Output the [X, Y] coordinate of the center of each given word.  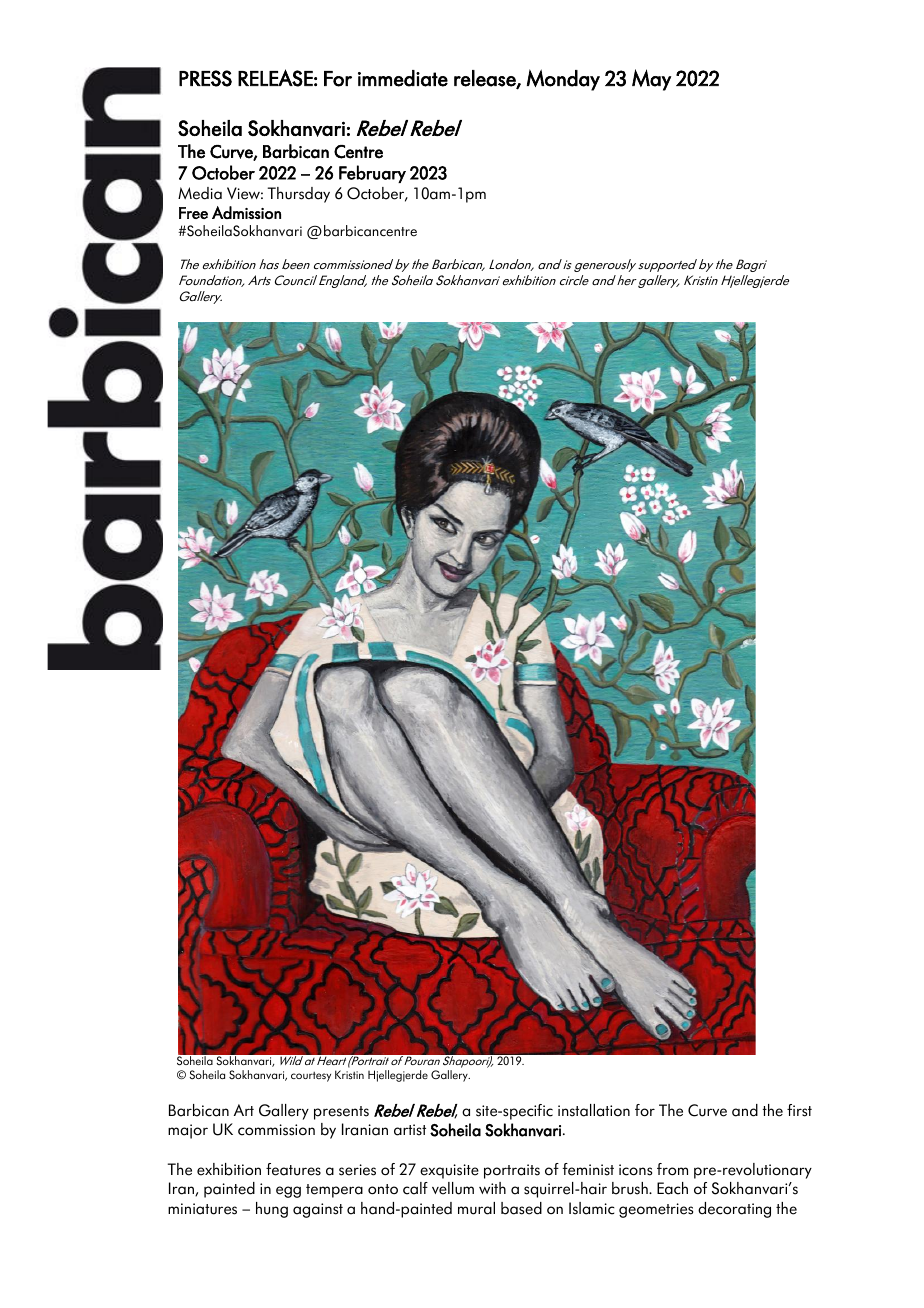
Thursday [299, 195]
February [372, 174]
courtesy [311, 1077]
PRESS [205, 78]
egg [288, 1192]
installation [594, 1110]
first [799, 1110]
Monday [563, 80]
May [651, 80]
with [492, 1188]
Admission [246, 212]
